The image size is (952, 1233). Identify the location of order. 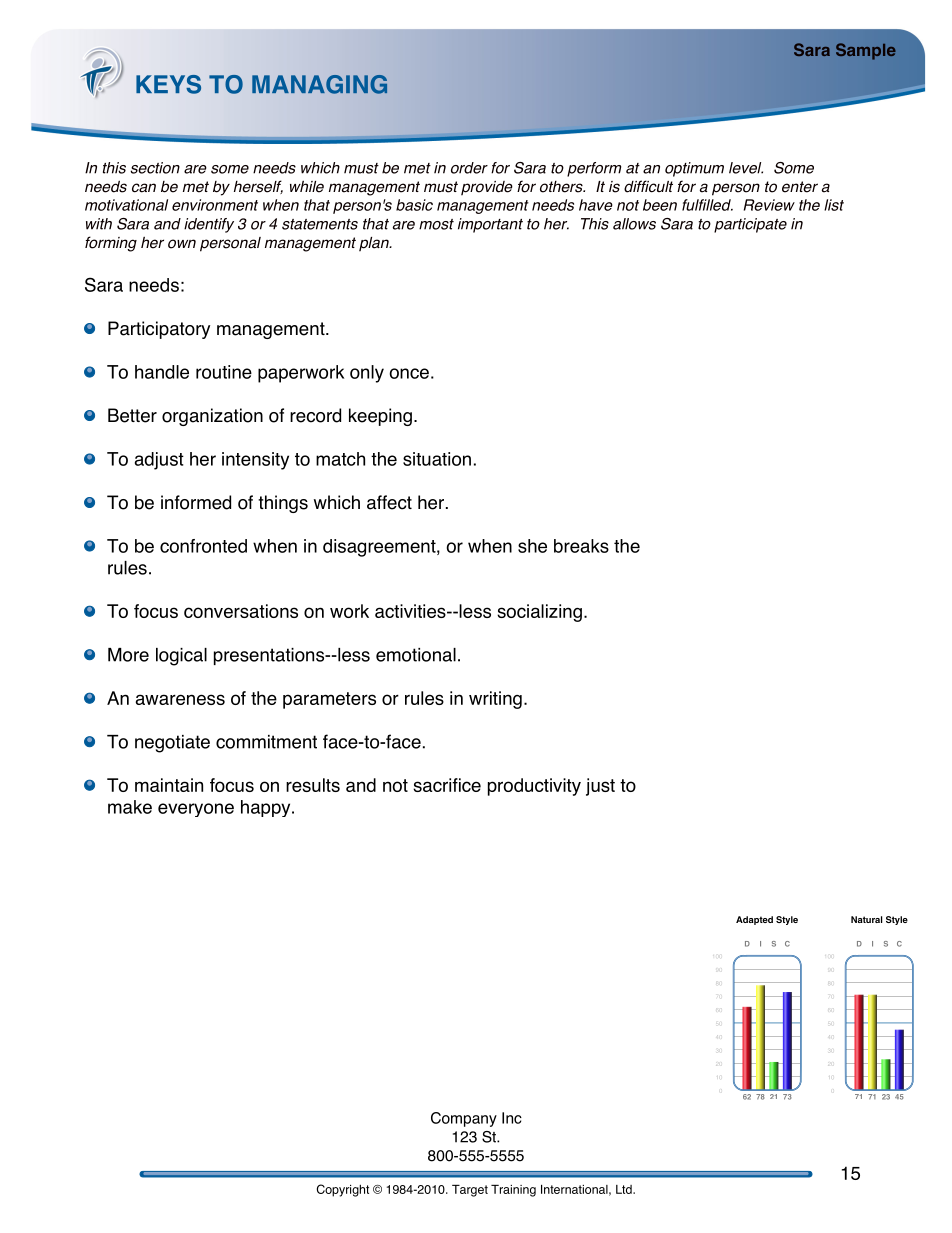
(469, 168).
